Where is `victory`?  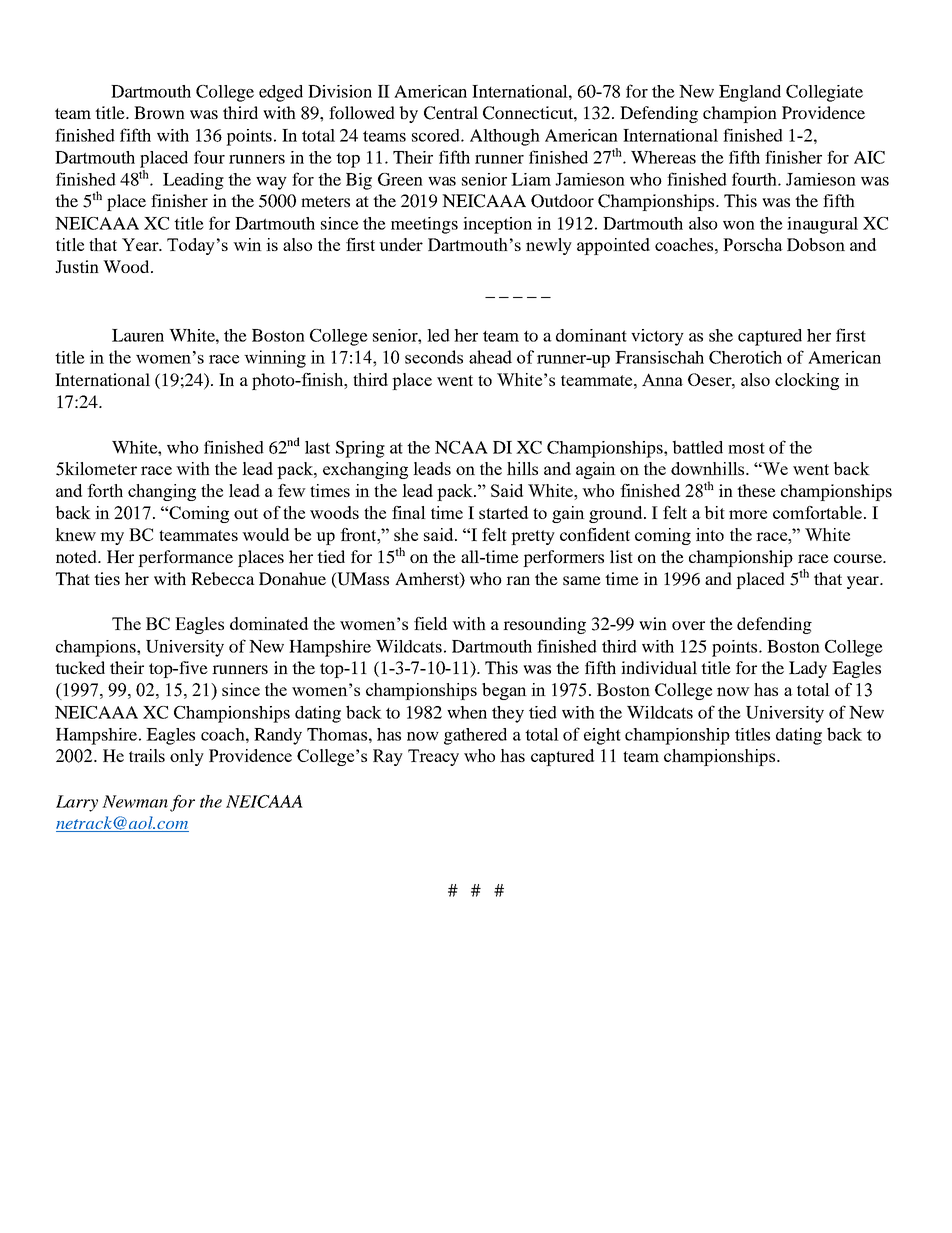
victory is located at coordinates (657, 337).
